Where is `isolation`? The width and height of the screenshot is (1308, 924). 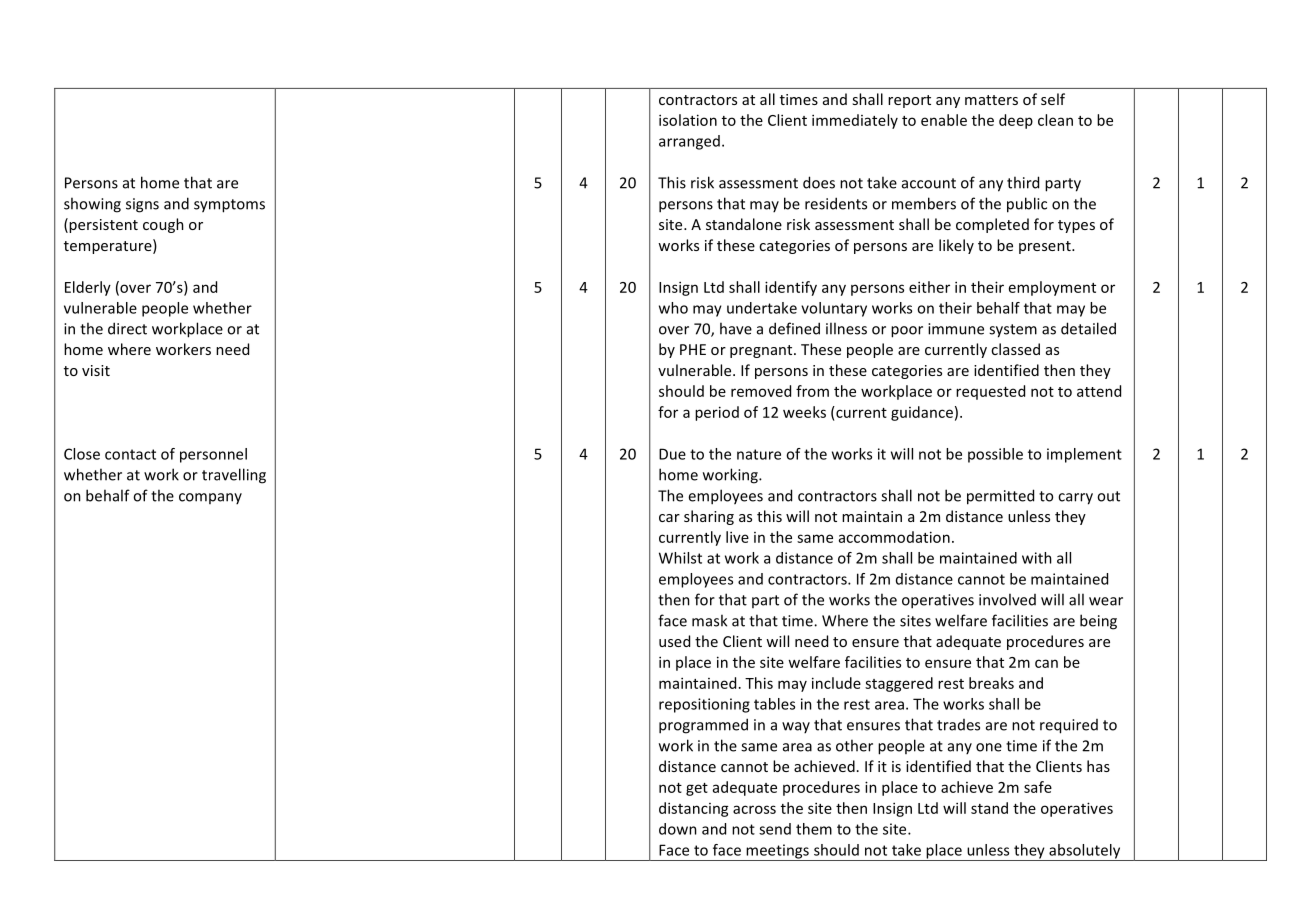 isolation is located at coordinates (688, 120).
